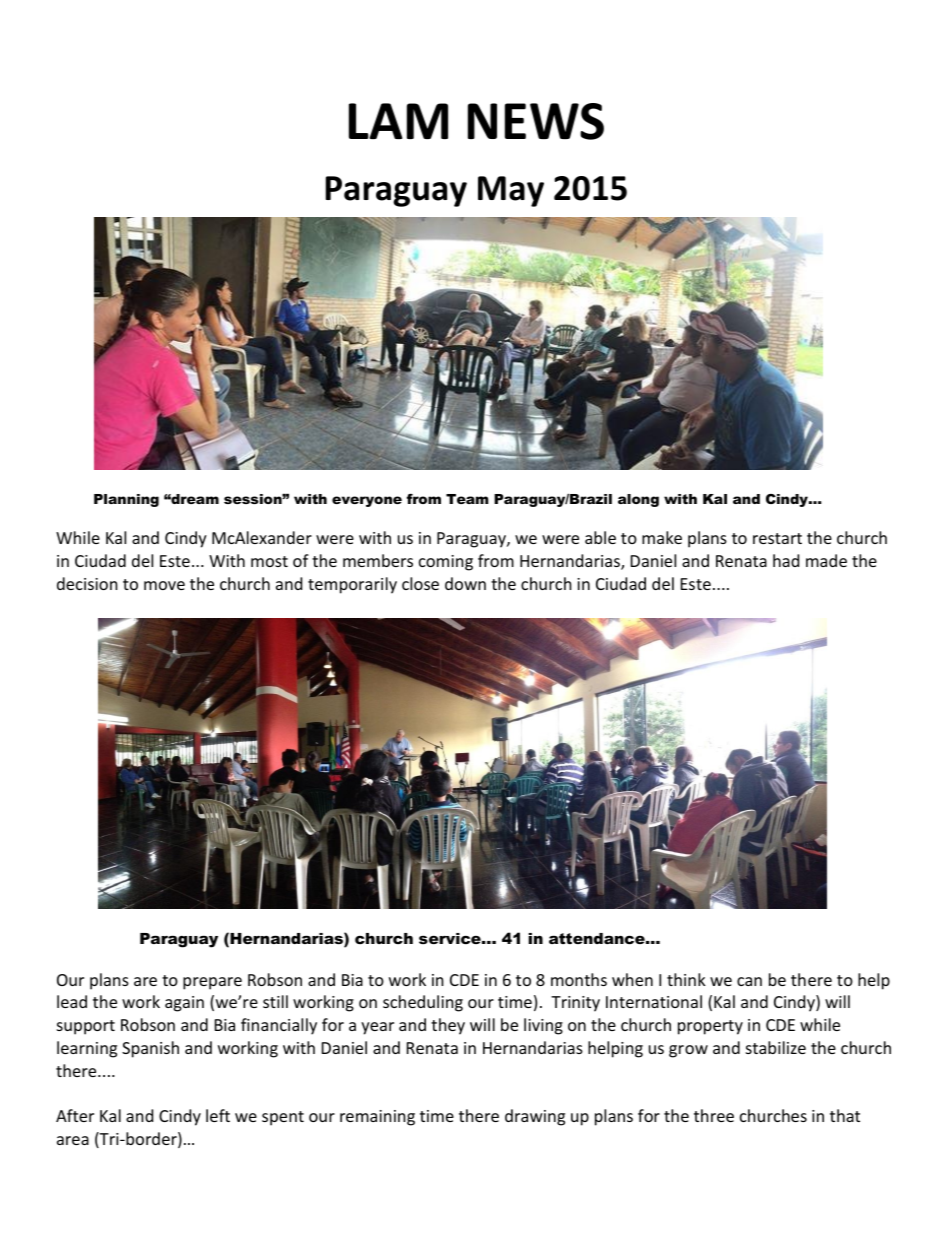 The image size is (952, 1233). I want to click on May, so click(511, 191).
